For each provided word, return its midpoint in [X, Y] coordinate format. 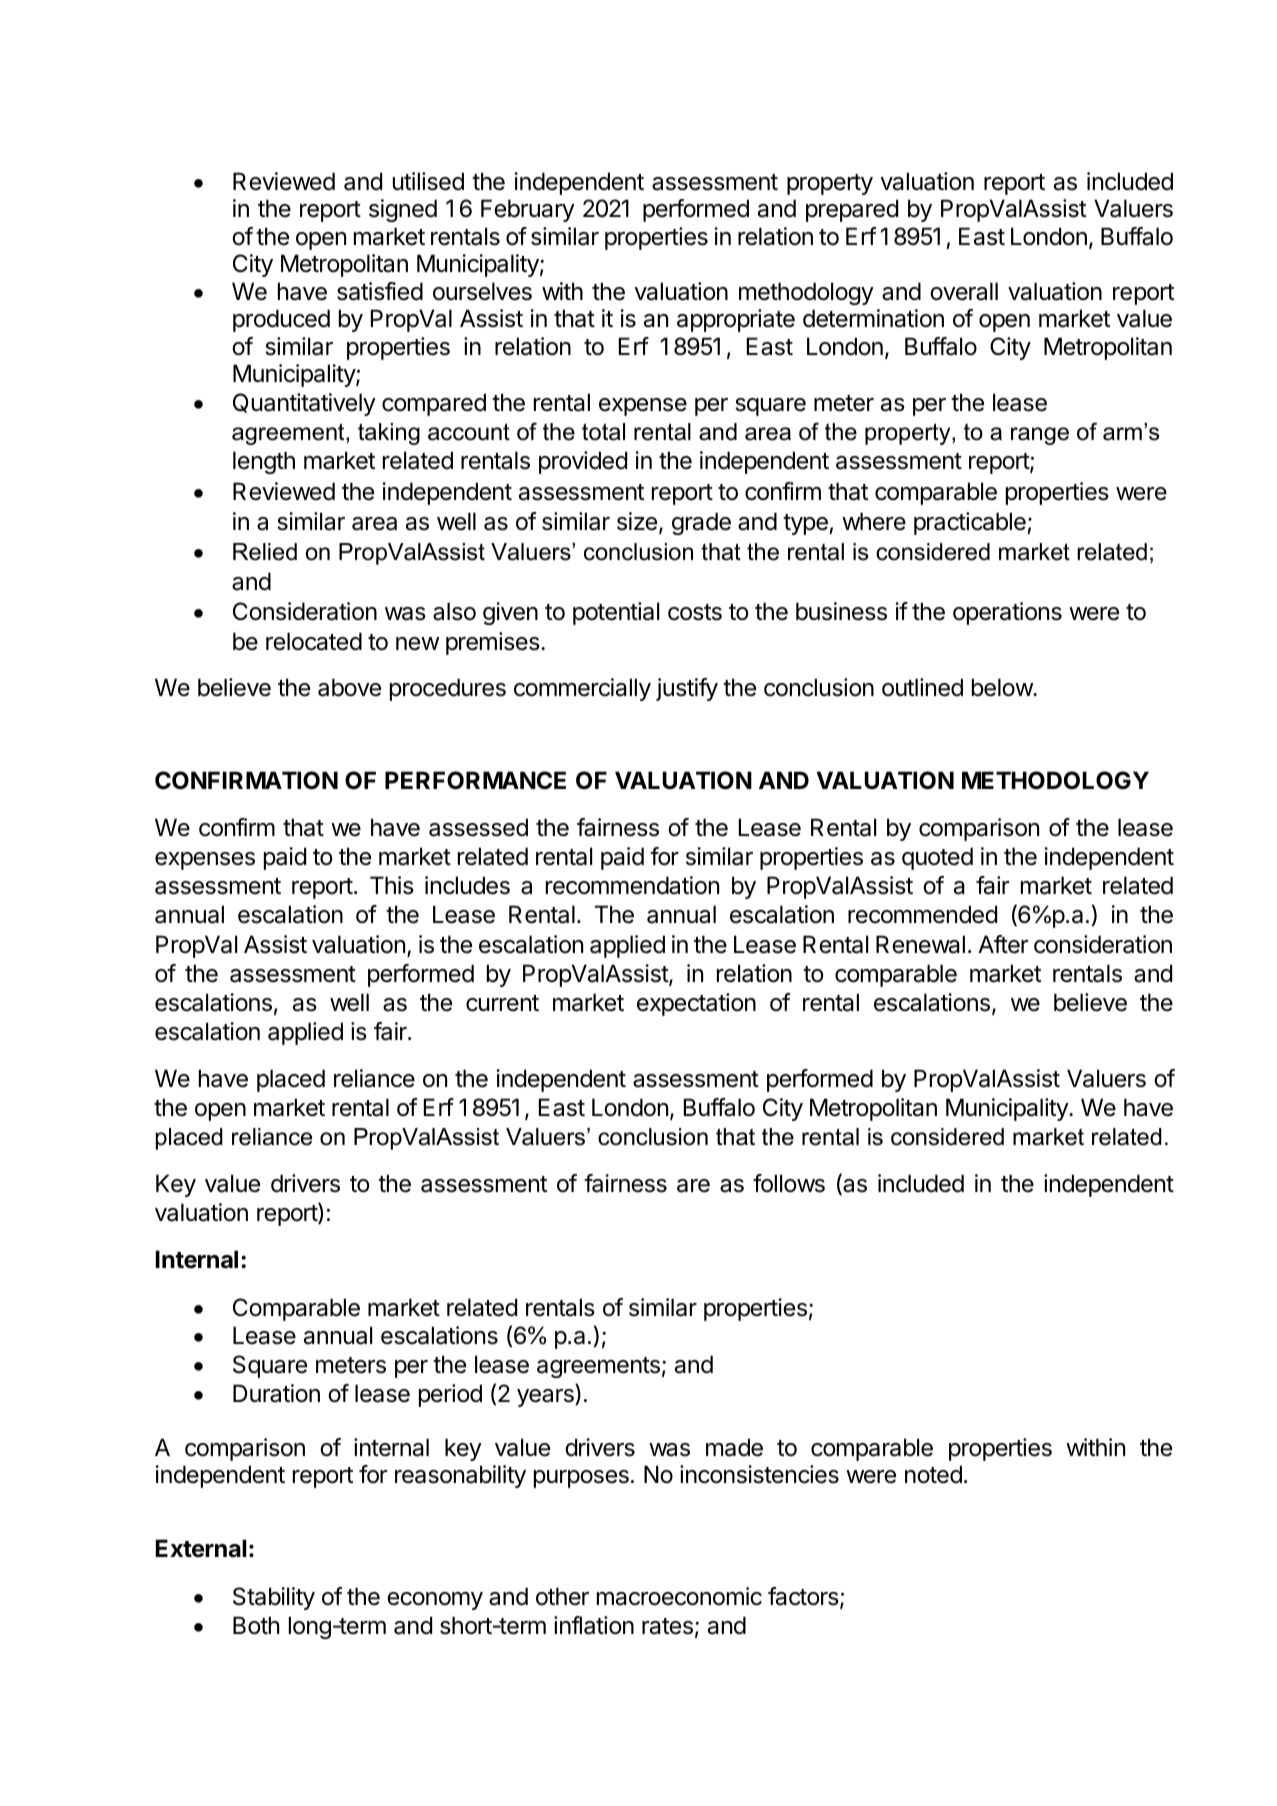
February [528, 210]
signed [403, 210]
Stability [274, 1598]
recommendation [632, 885]
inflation [594, 1625]
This [392, 885]
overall [964, 291]
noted [933, 1474]
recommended [922, 914]
